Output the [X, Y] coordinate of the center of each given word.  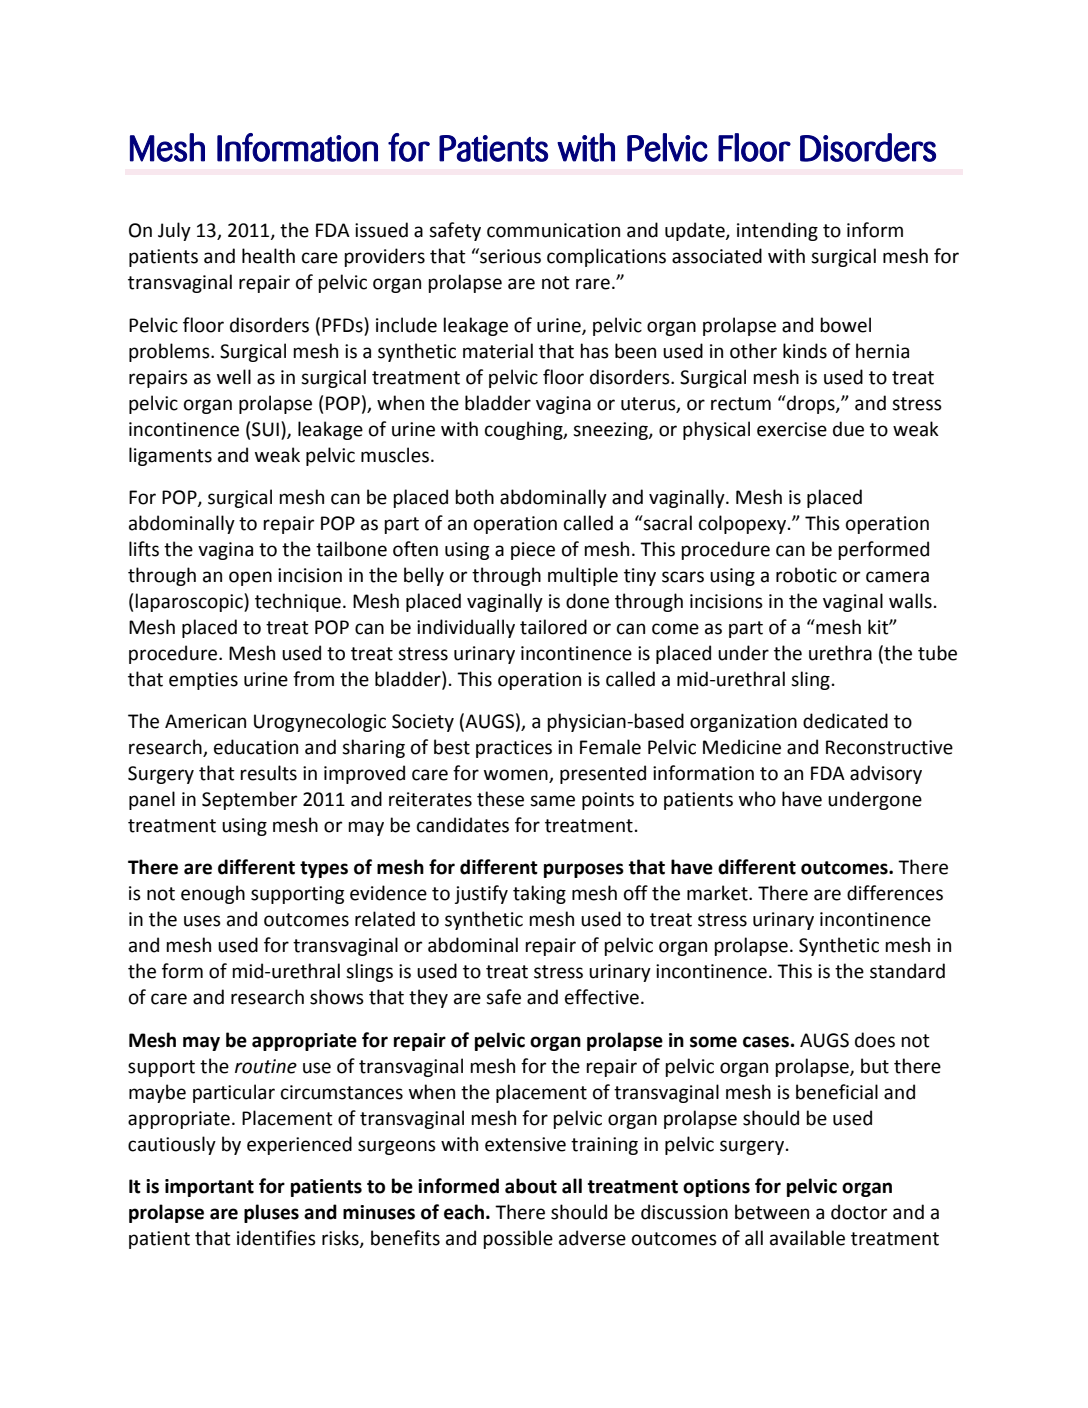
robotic [806, 575]
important [209, 1188]
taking [539, 894]
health [268, 256]
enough [213, 894]
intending [777, 231]
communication [553, 230]
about [531, 1186]
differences [895, 893]
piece [533, 551]
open [250, 578]
